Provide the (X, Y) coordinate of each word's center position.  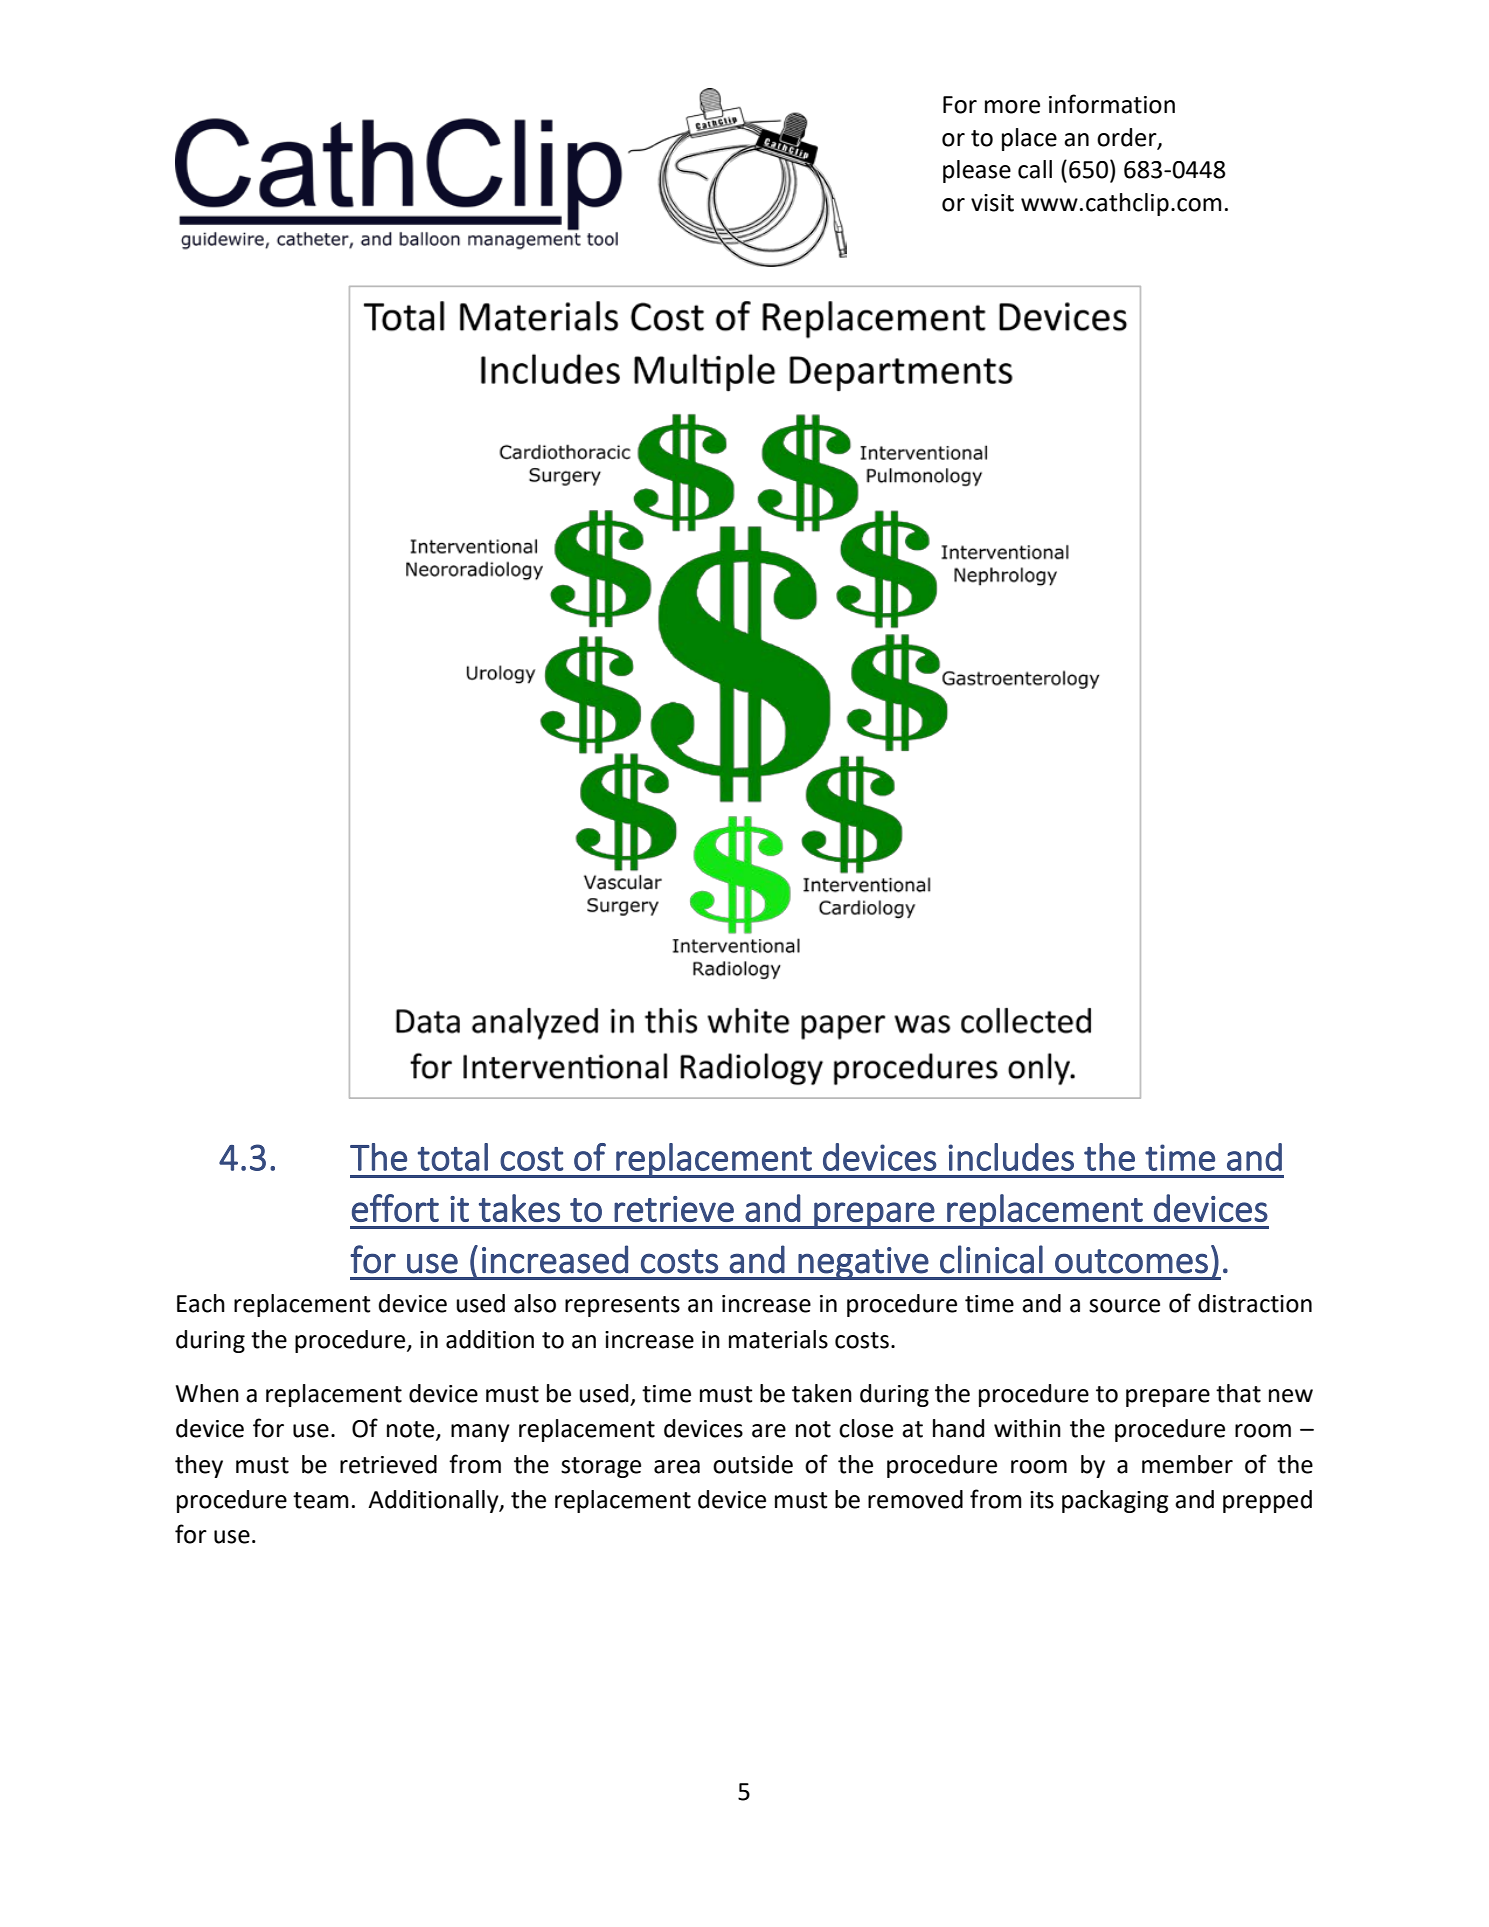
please (977, 171)
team (321, 1500)
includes (1011, 1157)
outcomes (1131, 1261)
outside (753, 1464)
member (1187, 1464)
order (1128, 138)
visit (992, 203)
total (453, 1157)
